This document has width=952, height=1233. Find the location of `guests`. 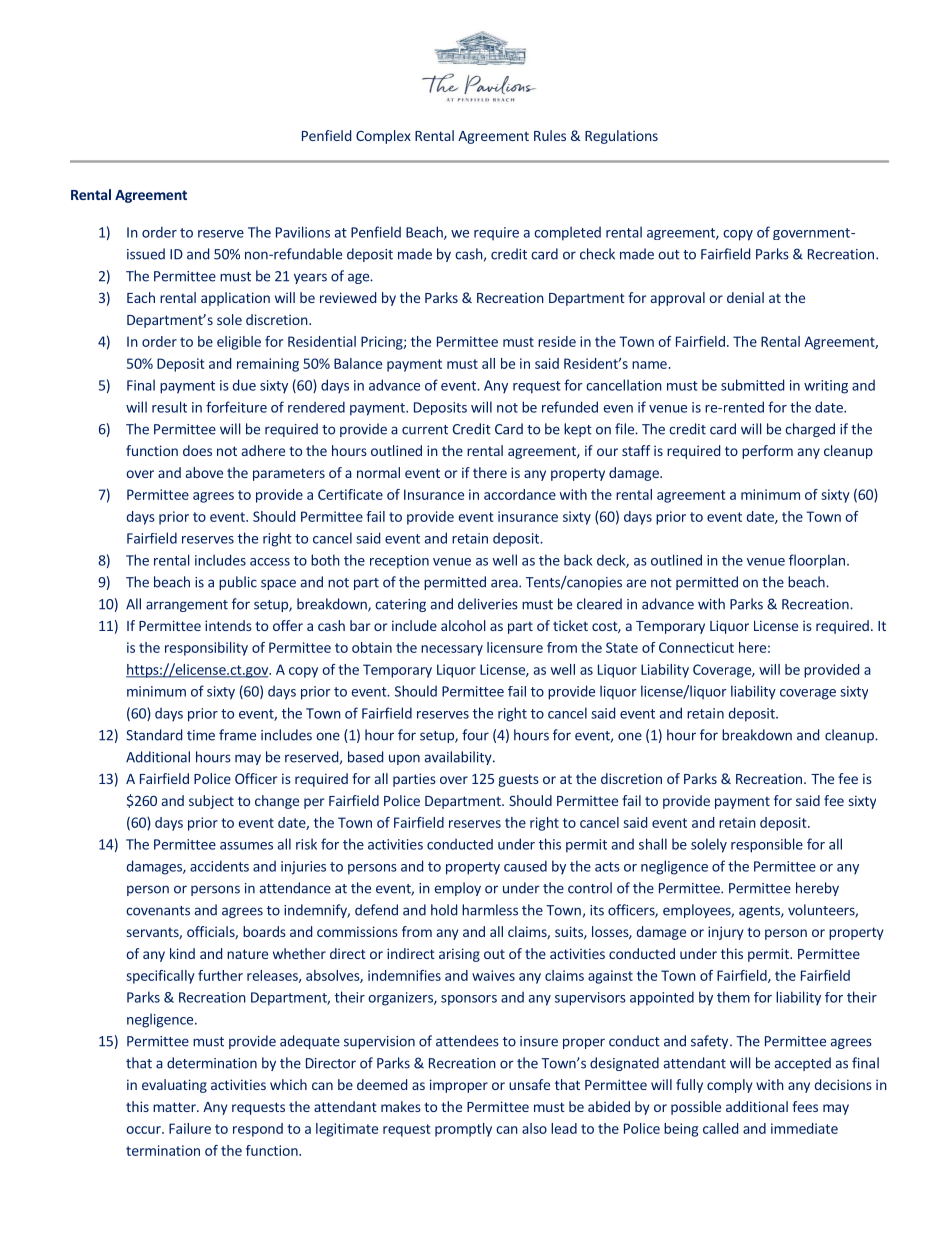

guests is located at coordinates (518, 780).
